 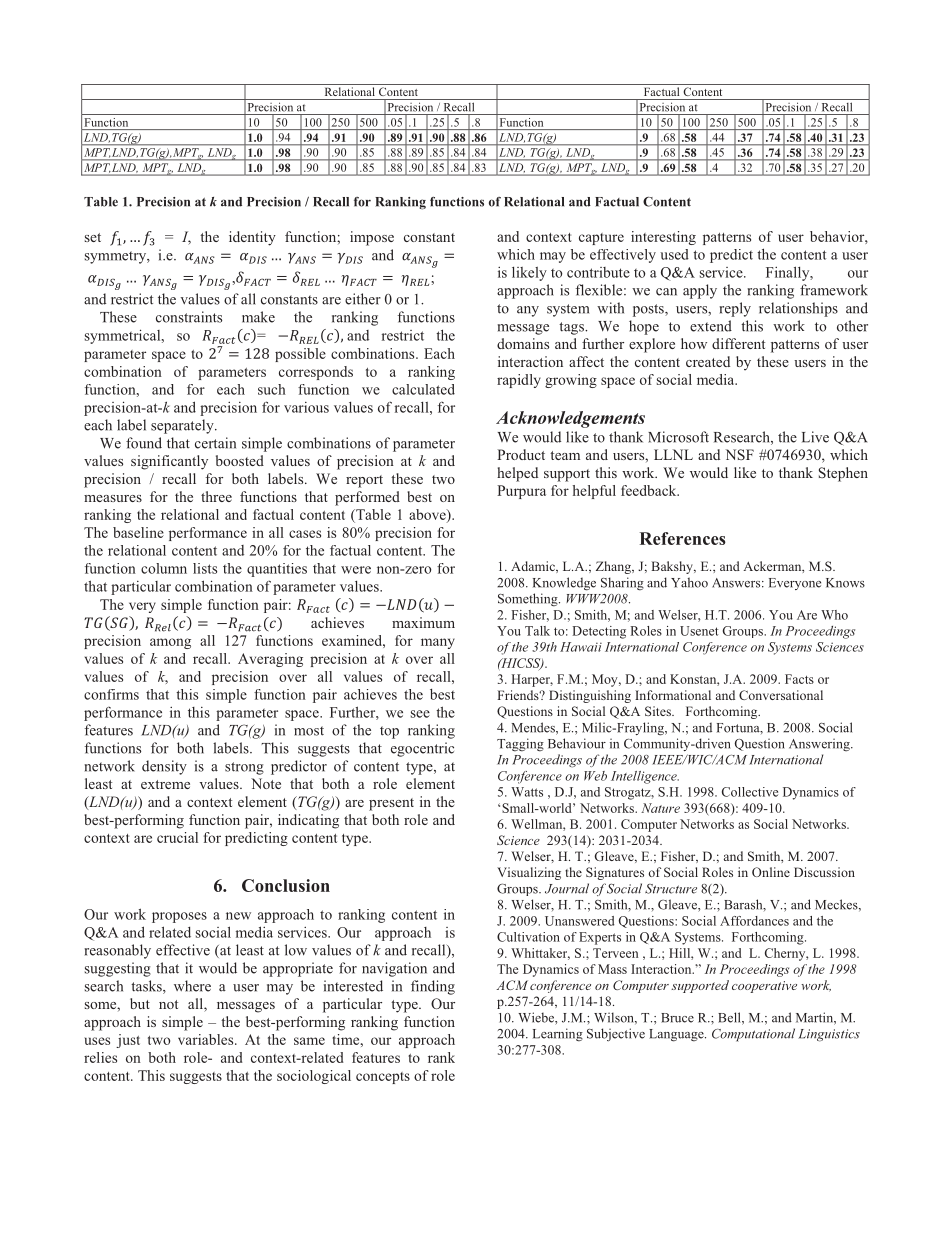 What do you see at coordinates (372, 238) in the screenshot?
I see `impose` at bounding box center [372, 238].
